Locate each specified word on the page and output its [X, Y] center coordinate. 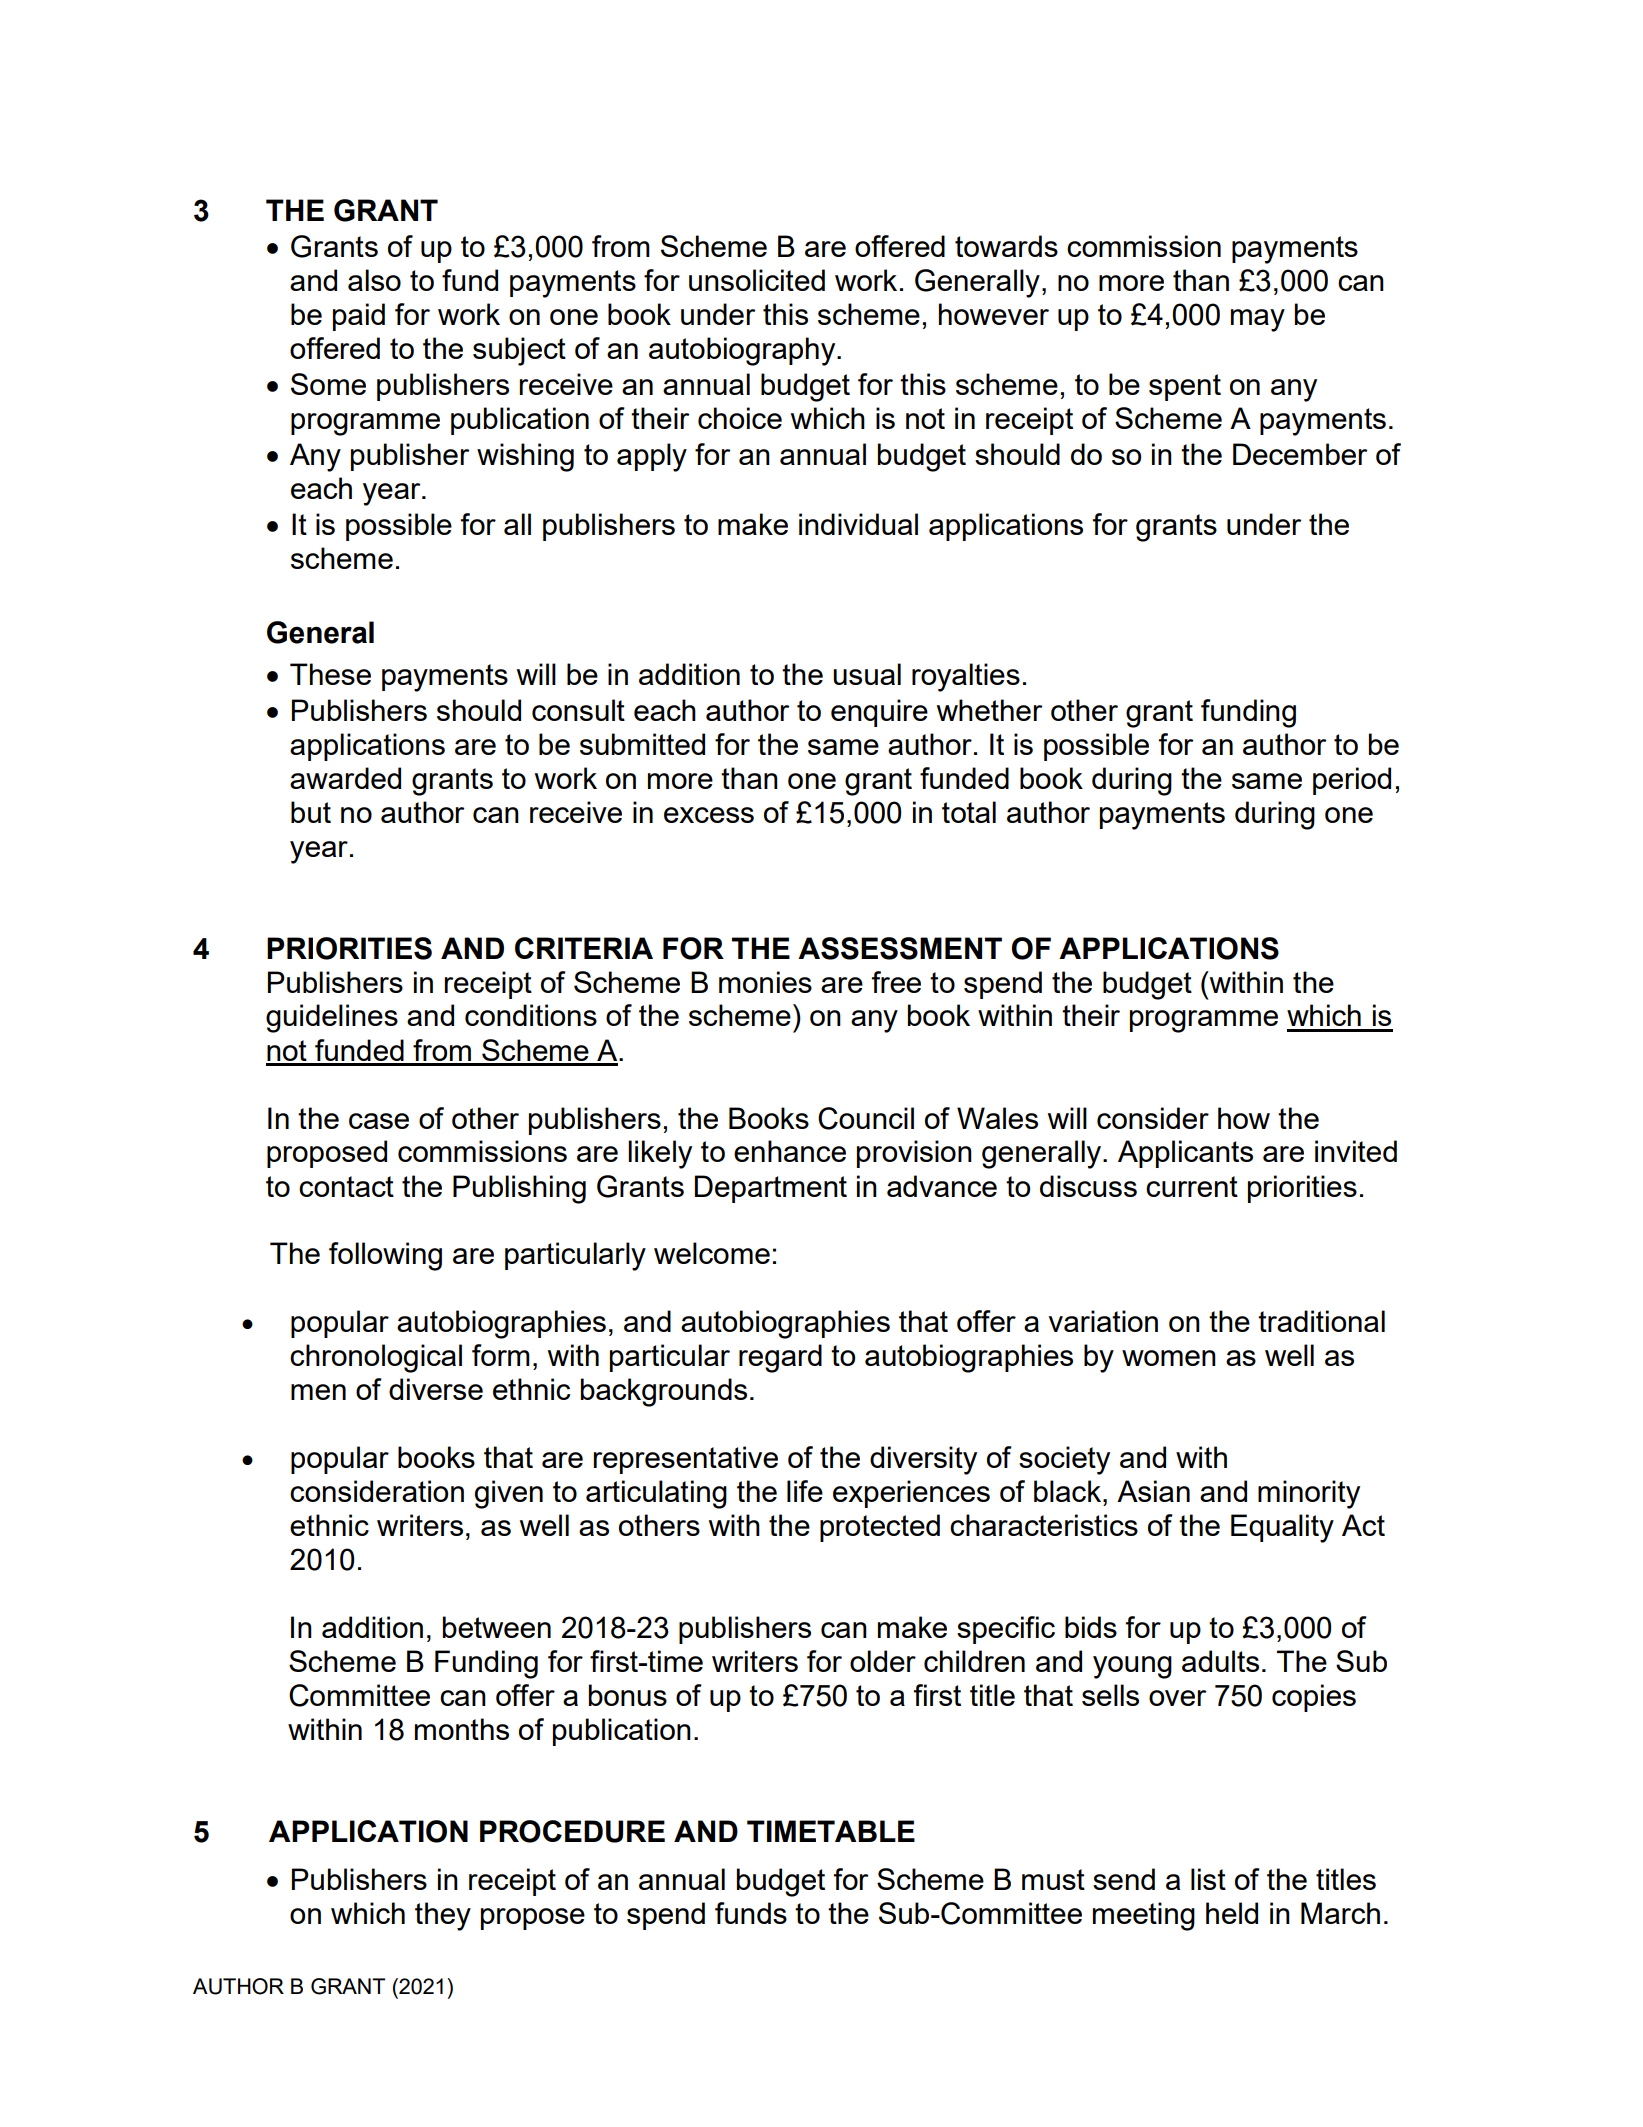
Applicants [1185, 1154]
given [509, 1494]
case [379, 1121]
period [1352, 781]
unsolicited [757, 280]
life [805, 1491]
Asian [1153, 1491]
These [330, 674]
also [374, 280]
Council [866, 1118]
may [1258, 320]
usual [867, 674]
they [443, 1916]
